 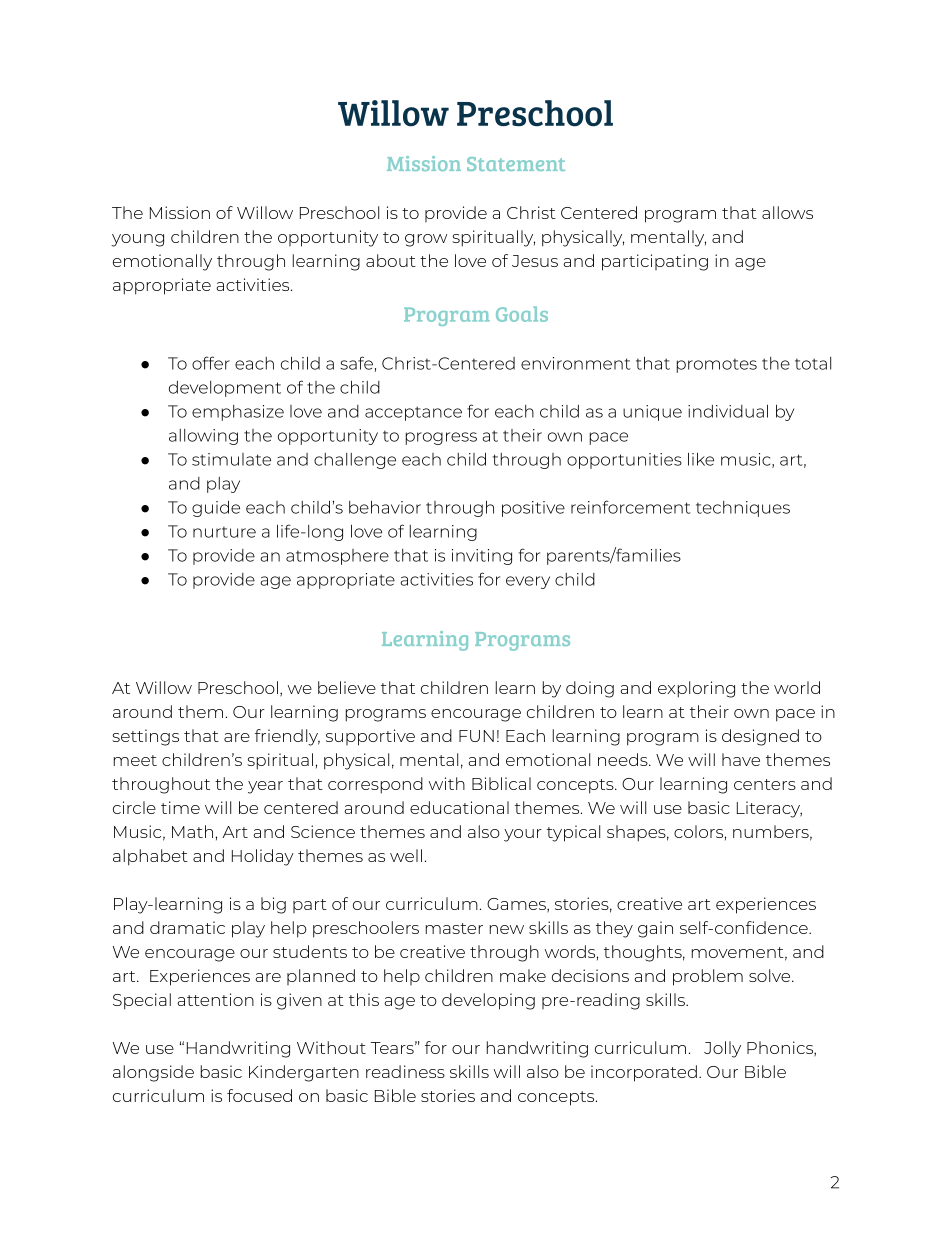 What do you see at coordinates (516, 164) in the screenshot?
I see `Statement` at bounding box center [516, 164].
